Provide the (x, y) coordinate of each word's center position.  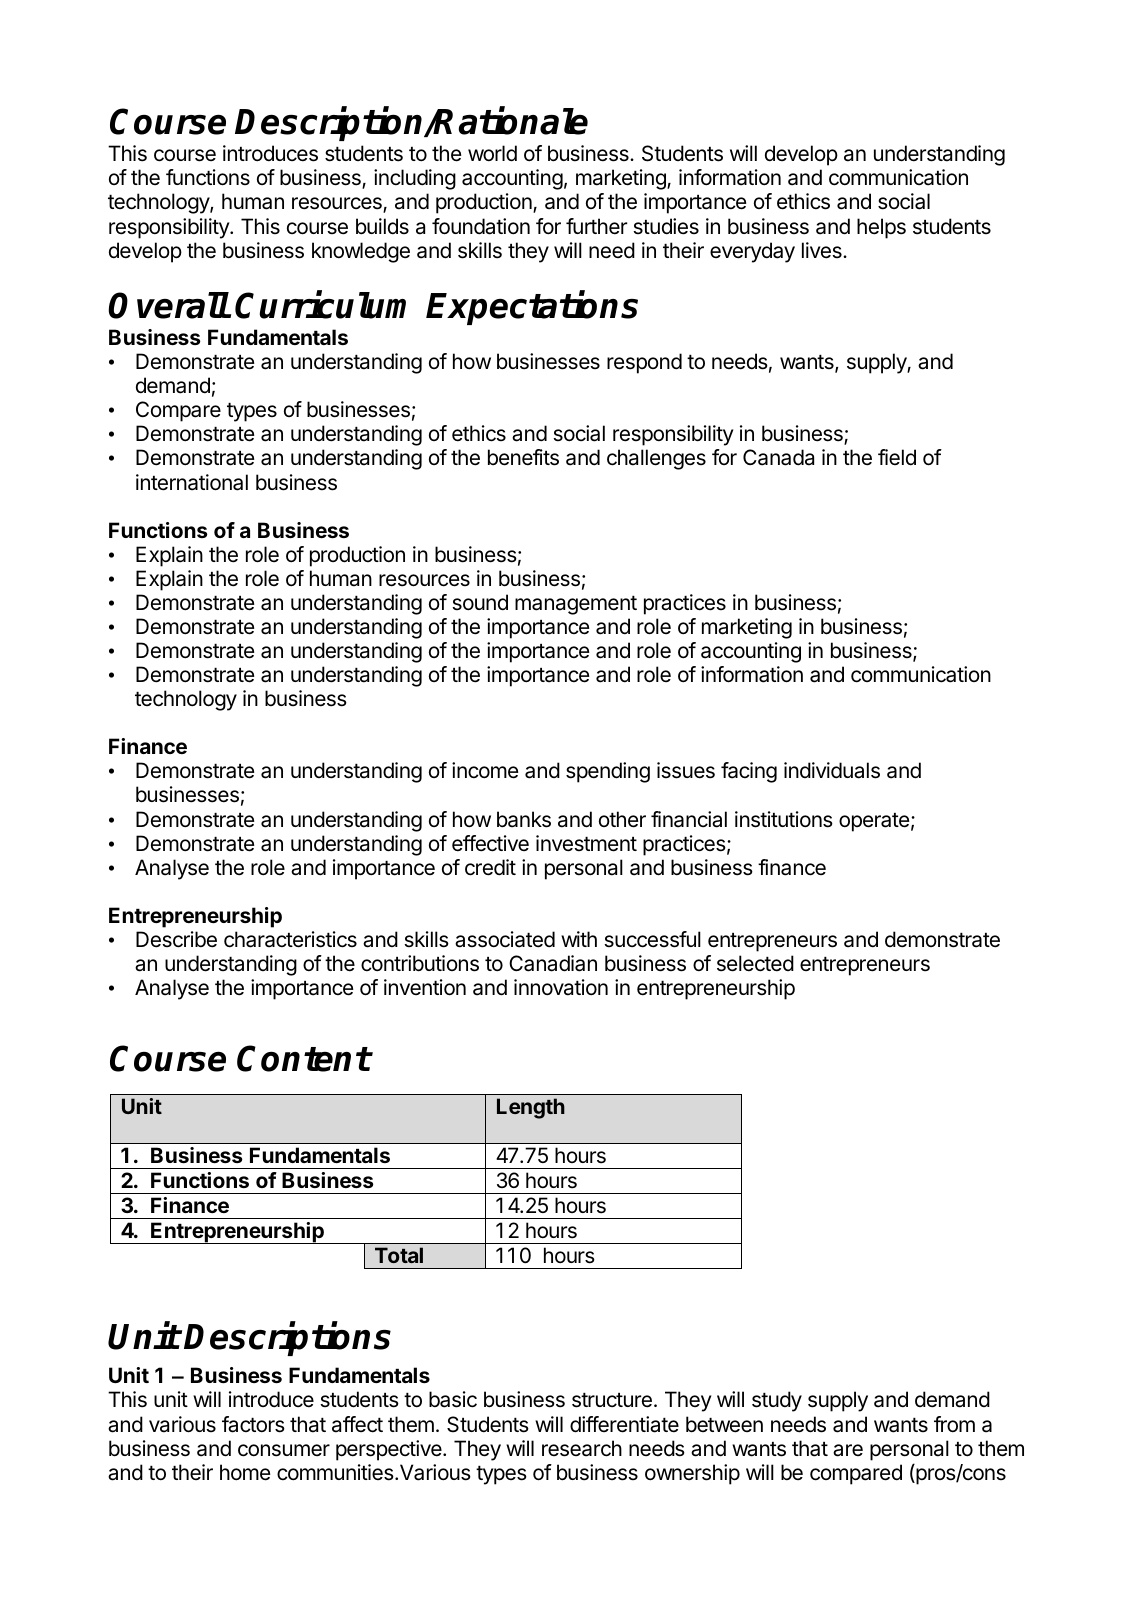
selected (755, 963)
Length (531, 1108)
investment (586, 843)
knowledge (361, 252)
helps (881, 228)
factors (253, 1424)
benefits (523, 457)
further (596, 226)
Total (399, 1255)
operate (874, 822)
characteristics (290, 939)
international (192, 482)
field (897, 457)
